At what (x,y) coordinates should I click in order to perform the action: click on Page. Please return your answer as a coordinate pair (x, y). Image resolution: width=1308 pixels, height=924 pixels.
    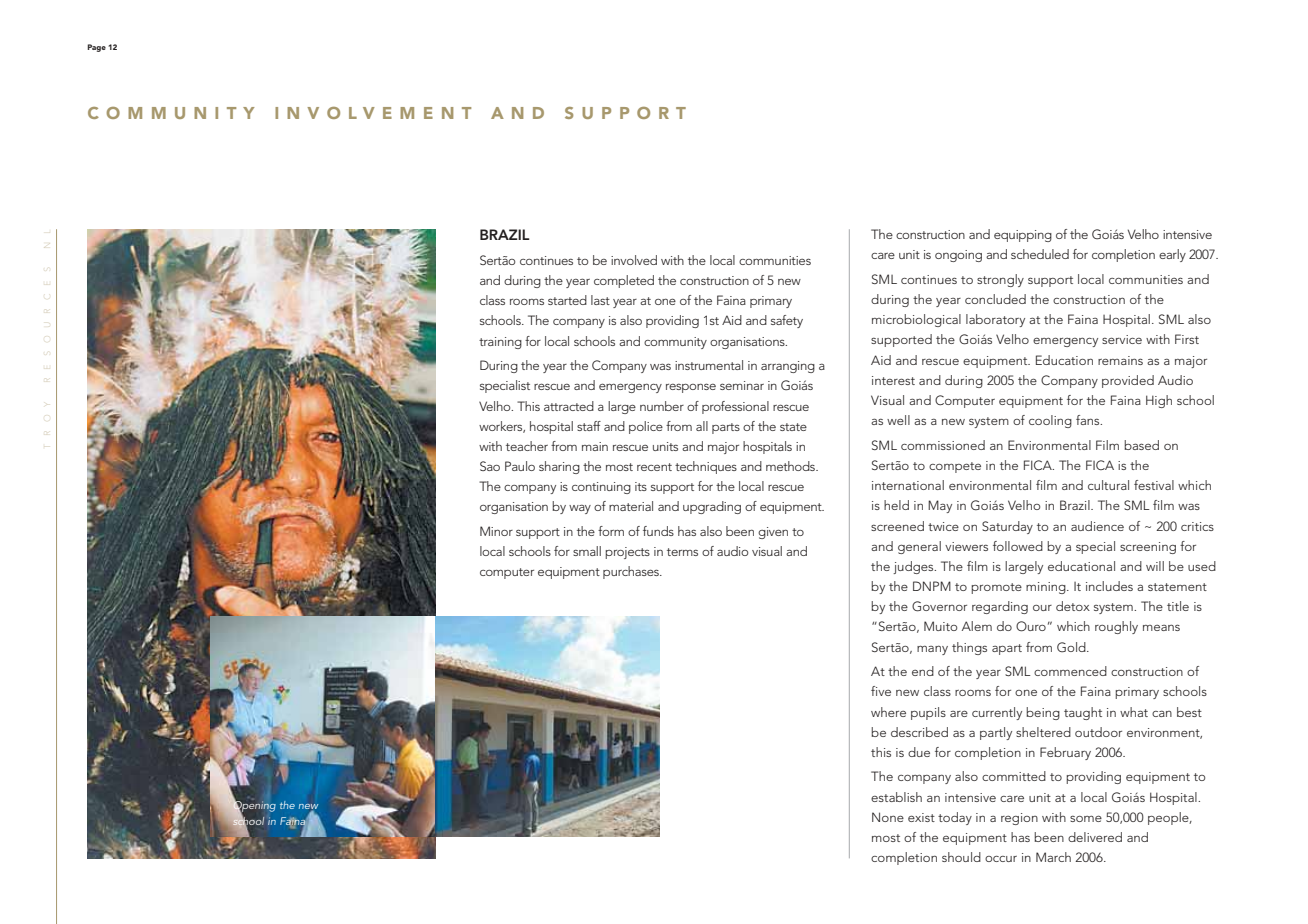
    Looking at the image, I should click on (96, 48).
